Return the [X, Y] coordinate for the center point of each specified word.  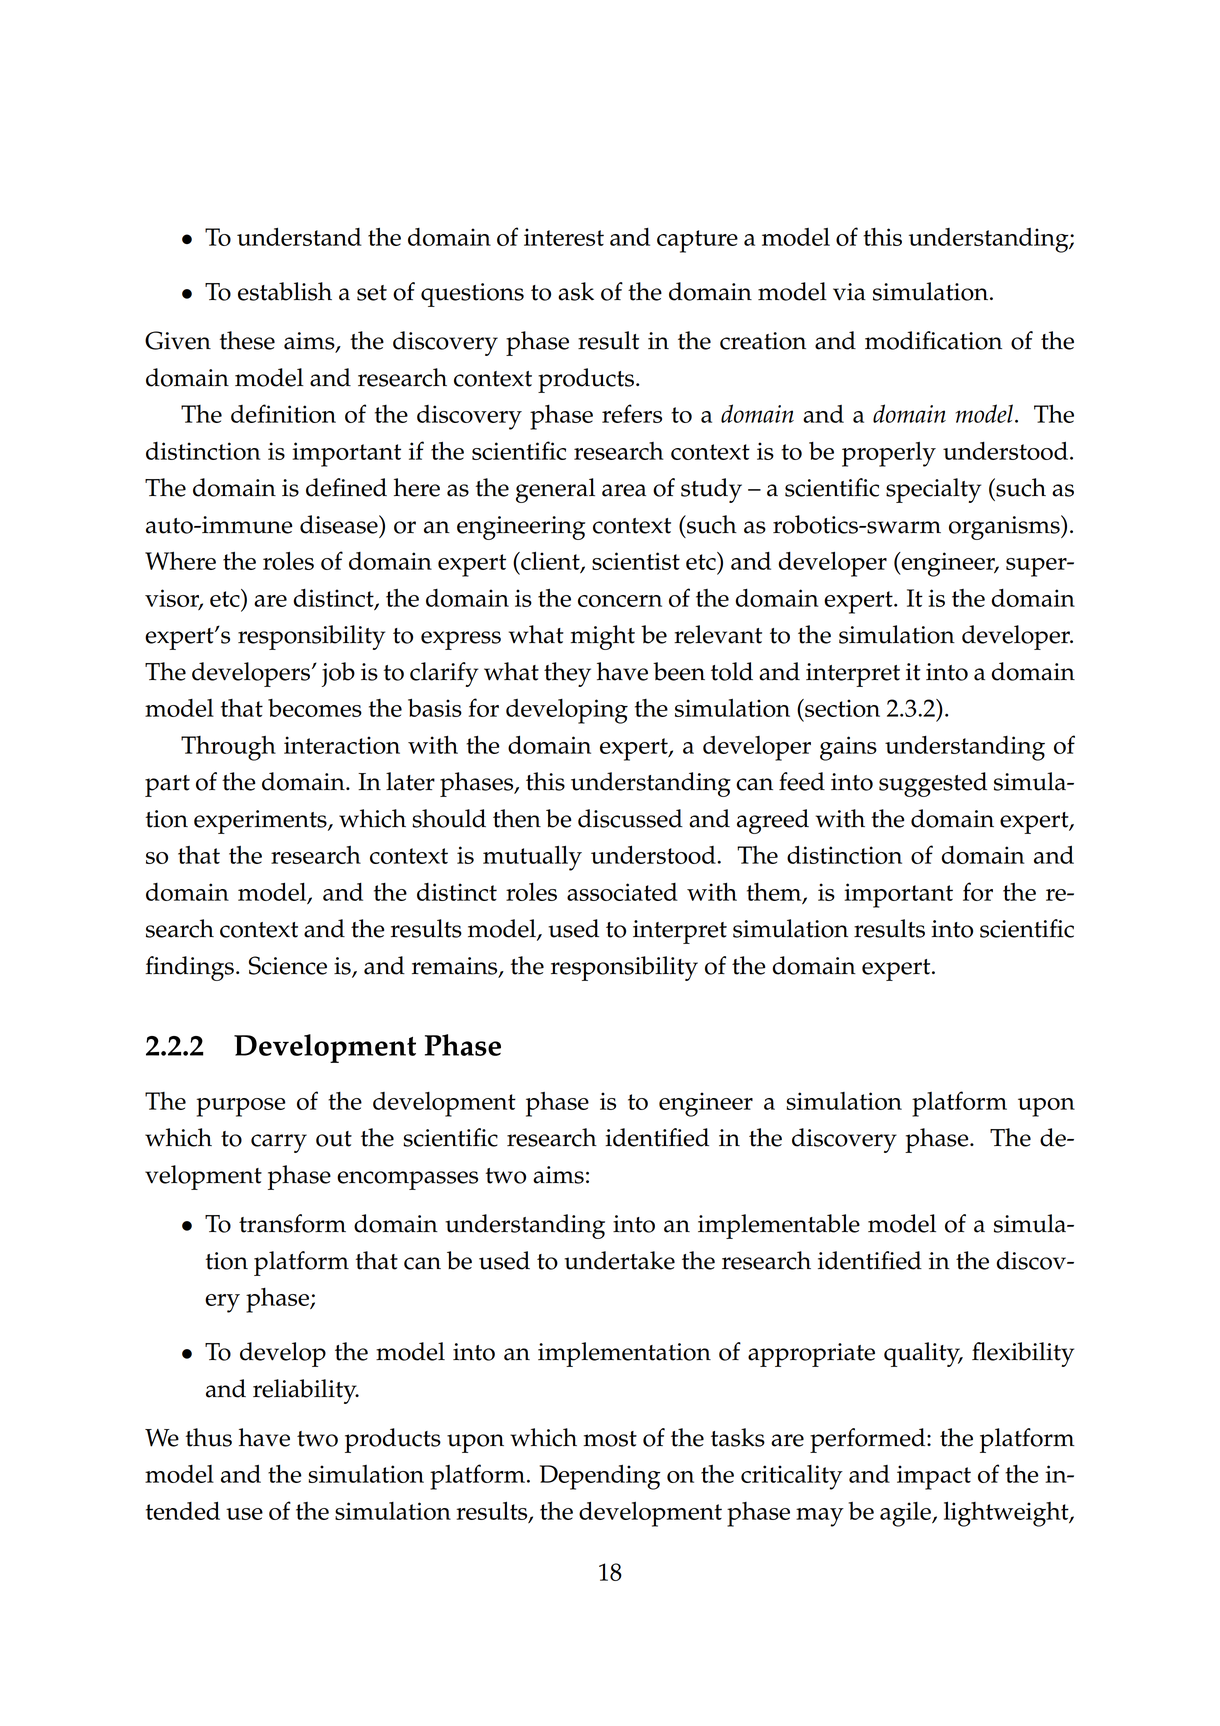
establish [285, 291]
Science [288, 965]
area [624, 490]
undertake [619, 1260]
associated [622, 892]
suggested [933, 784]
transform [292, 1223]
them [775, 893]
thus [209, 1437]
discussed [630, 818]
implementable [779, 1226]
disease [340, 524]
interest [564, 237]
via [849, 292]
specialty [933, 490]
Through [228, 748]
